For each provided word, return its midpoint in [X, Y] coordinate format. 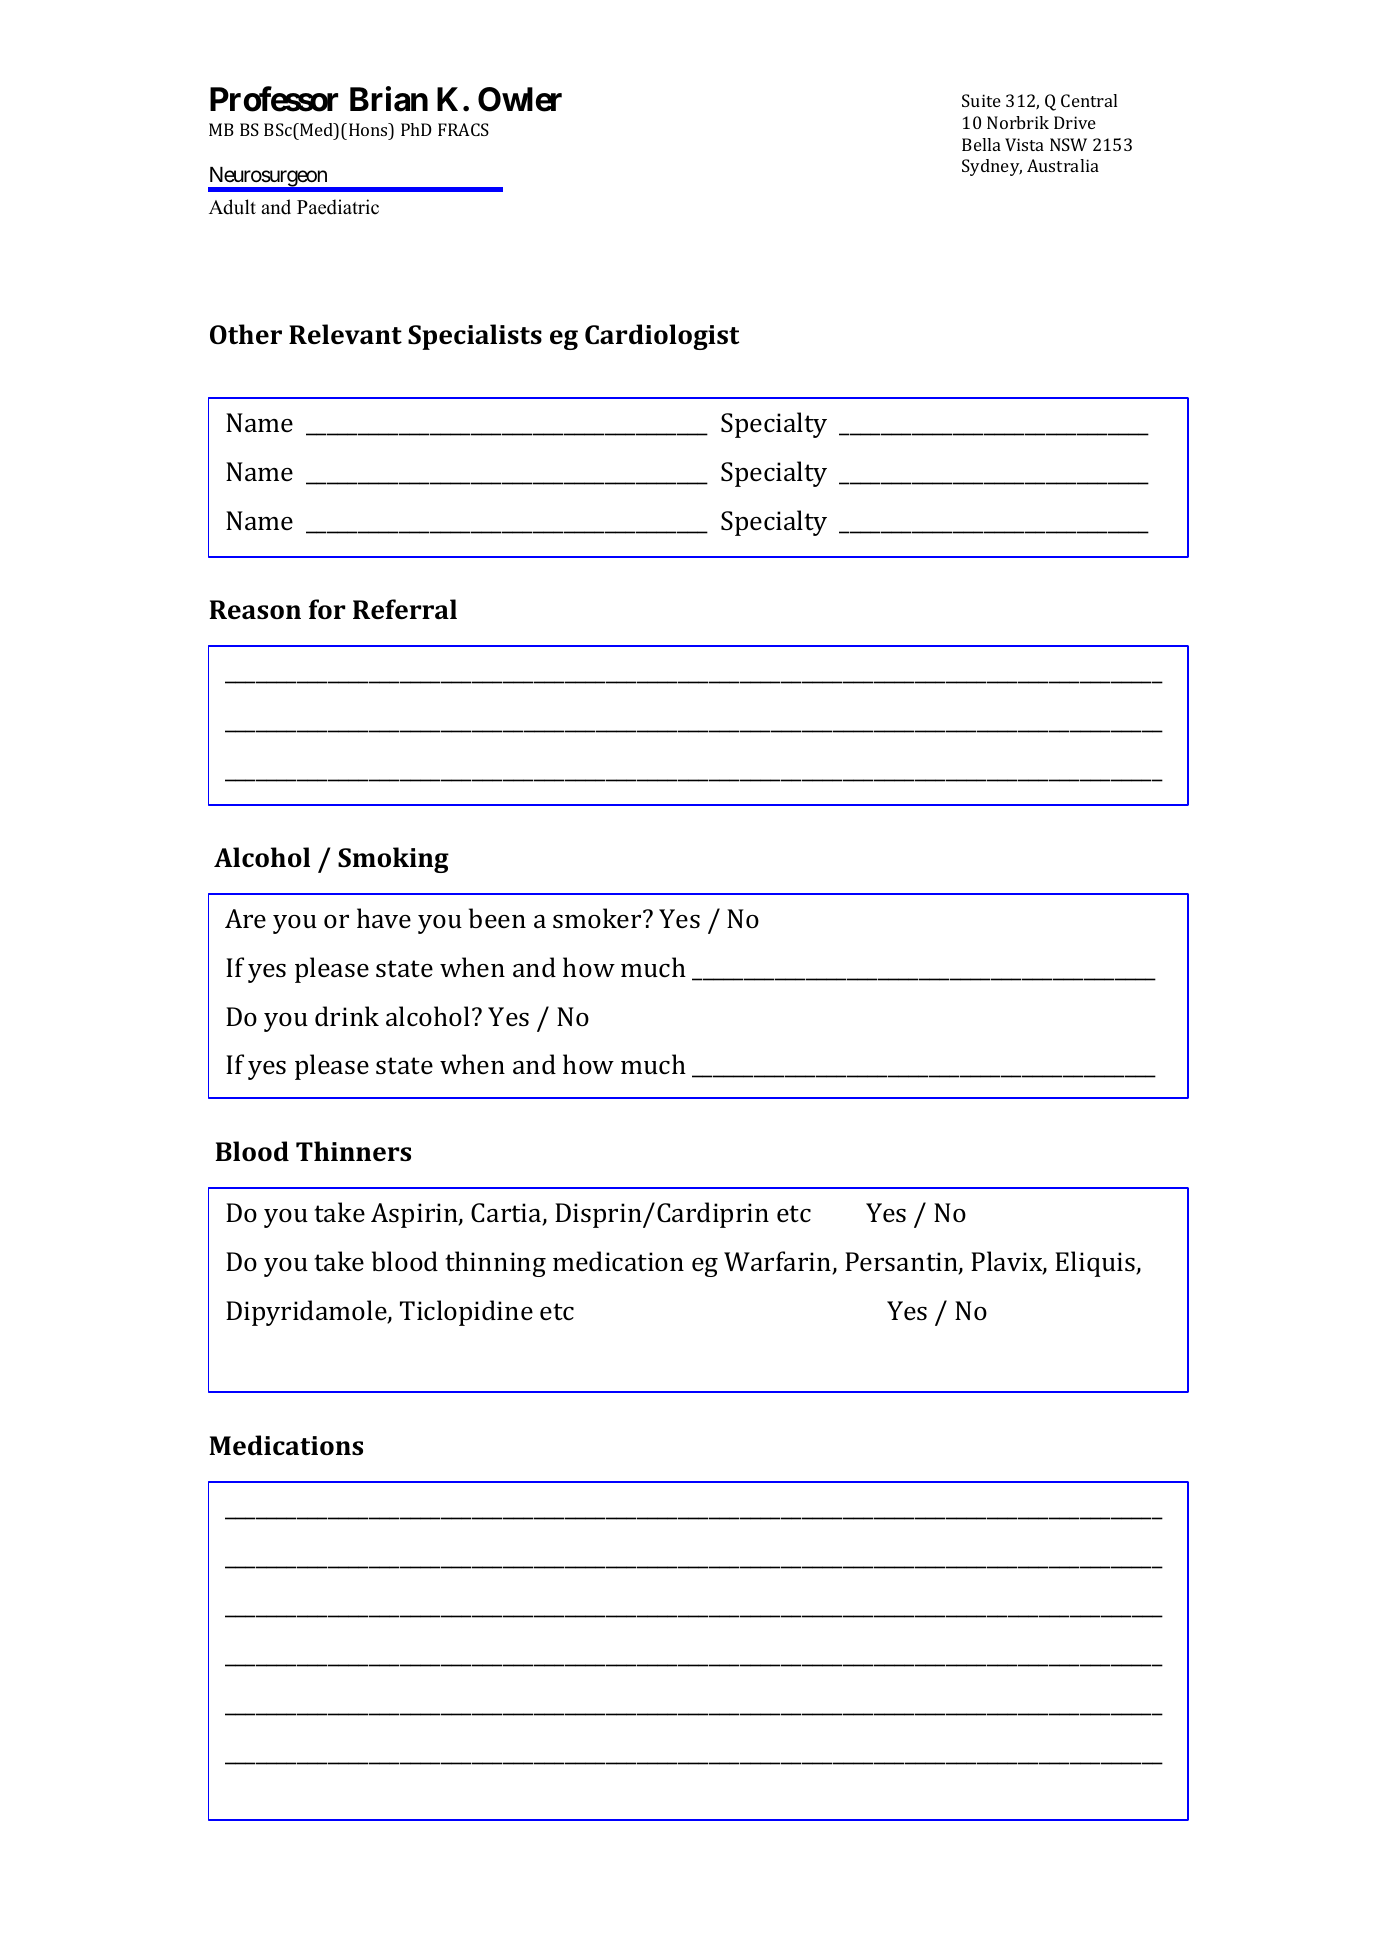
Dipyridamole [307, 1313]
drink [347, 1016]
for [327, 609]
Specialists [475, 337]
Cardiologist [662, 337]
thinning [495, 1264]
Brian [389, 99]
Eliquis [1096, 1264]
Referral [405, 609]
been [497, 918]
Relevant [345, 334]
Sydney [992, 167]
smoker [598, 918]
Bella [981, 144]
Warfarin [779, 1262]
